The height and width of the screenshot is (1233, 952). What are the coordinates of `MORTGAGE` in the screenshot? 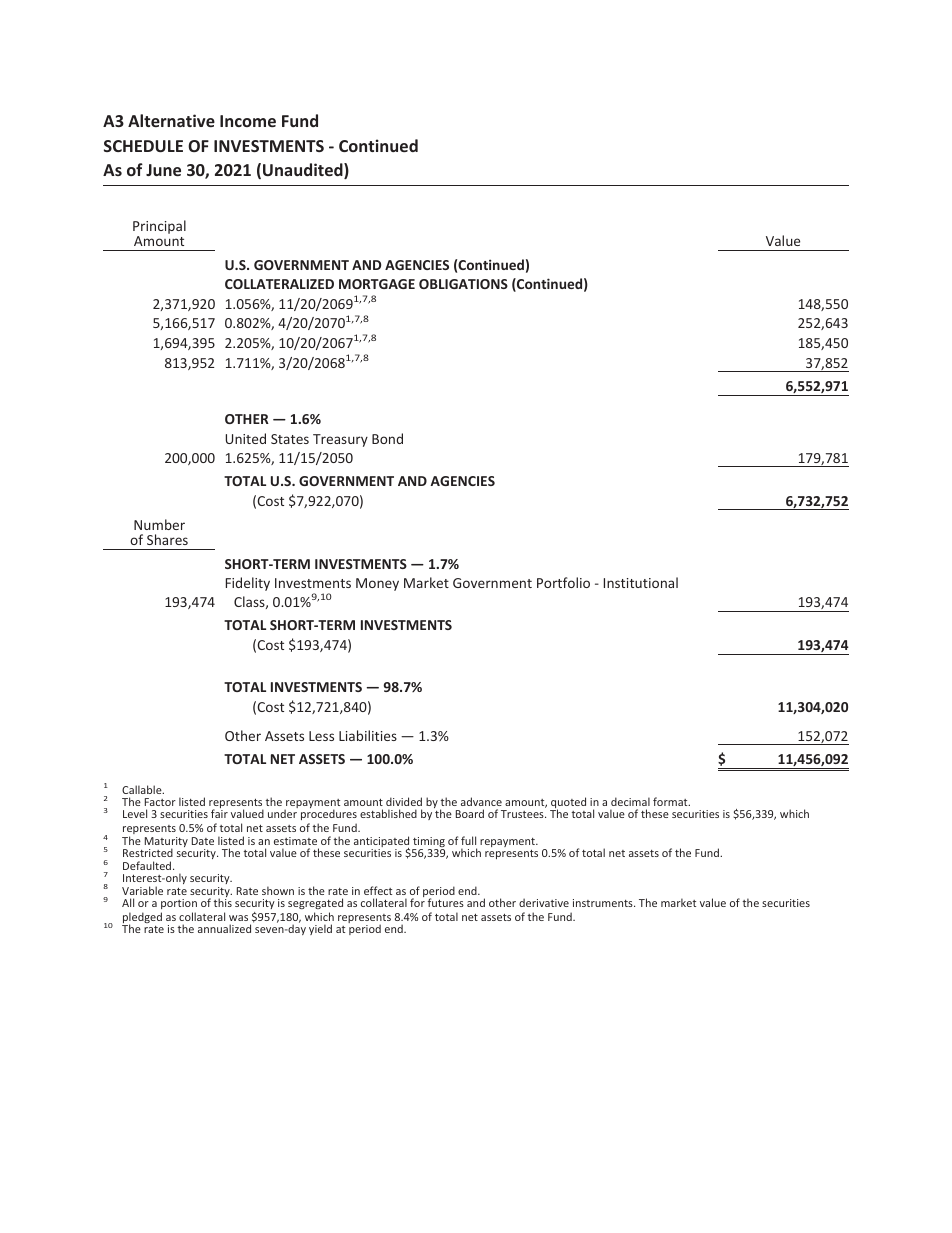 It's located at (377, 284).
